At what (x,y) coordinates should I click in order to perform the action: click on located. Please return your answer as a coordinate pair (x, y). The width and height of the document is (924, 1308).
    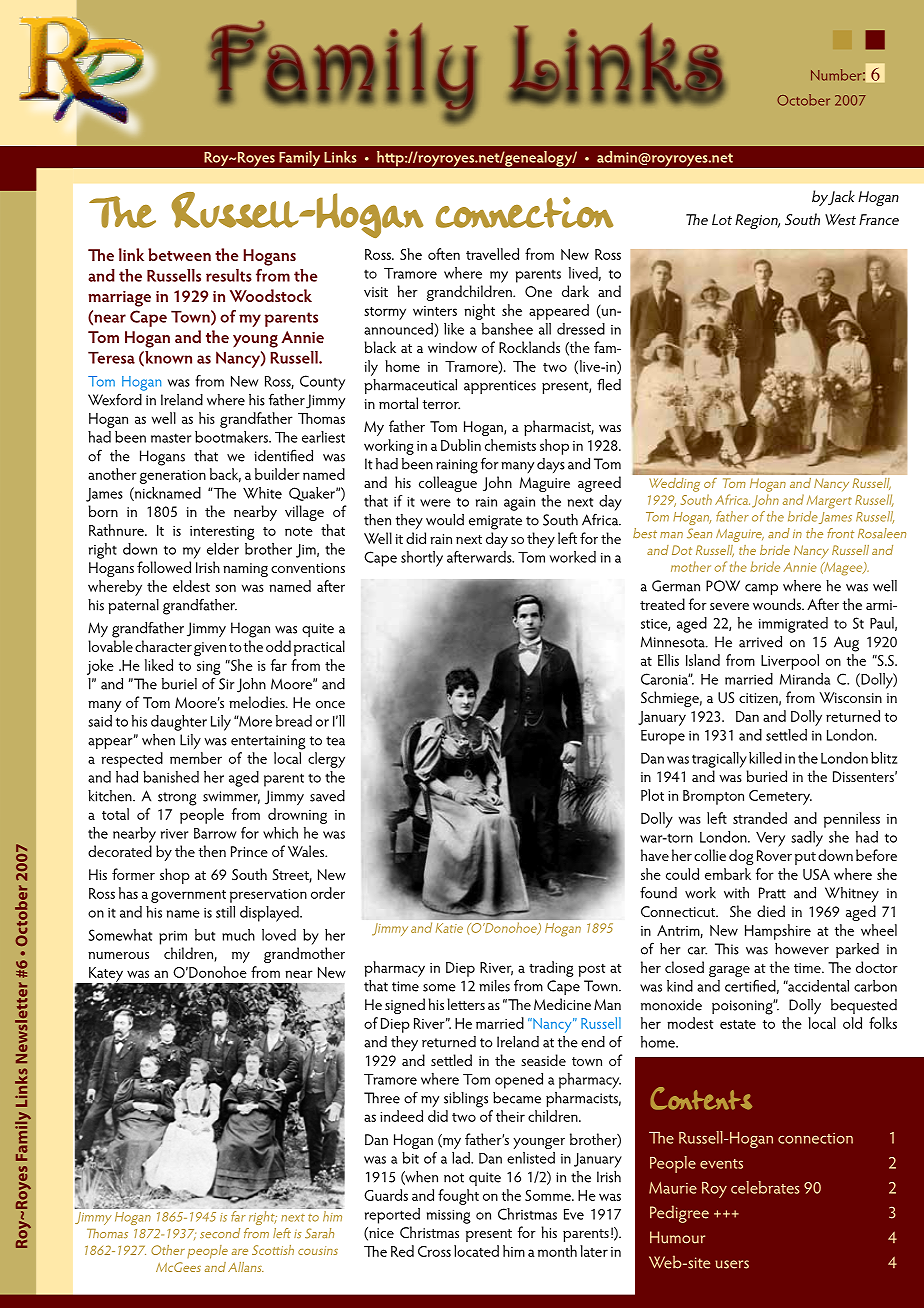
    Looking at the image, I should click on (476, 1251).
